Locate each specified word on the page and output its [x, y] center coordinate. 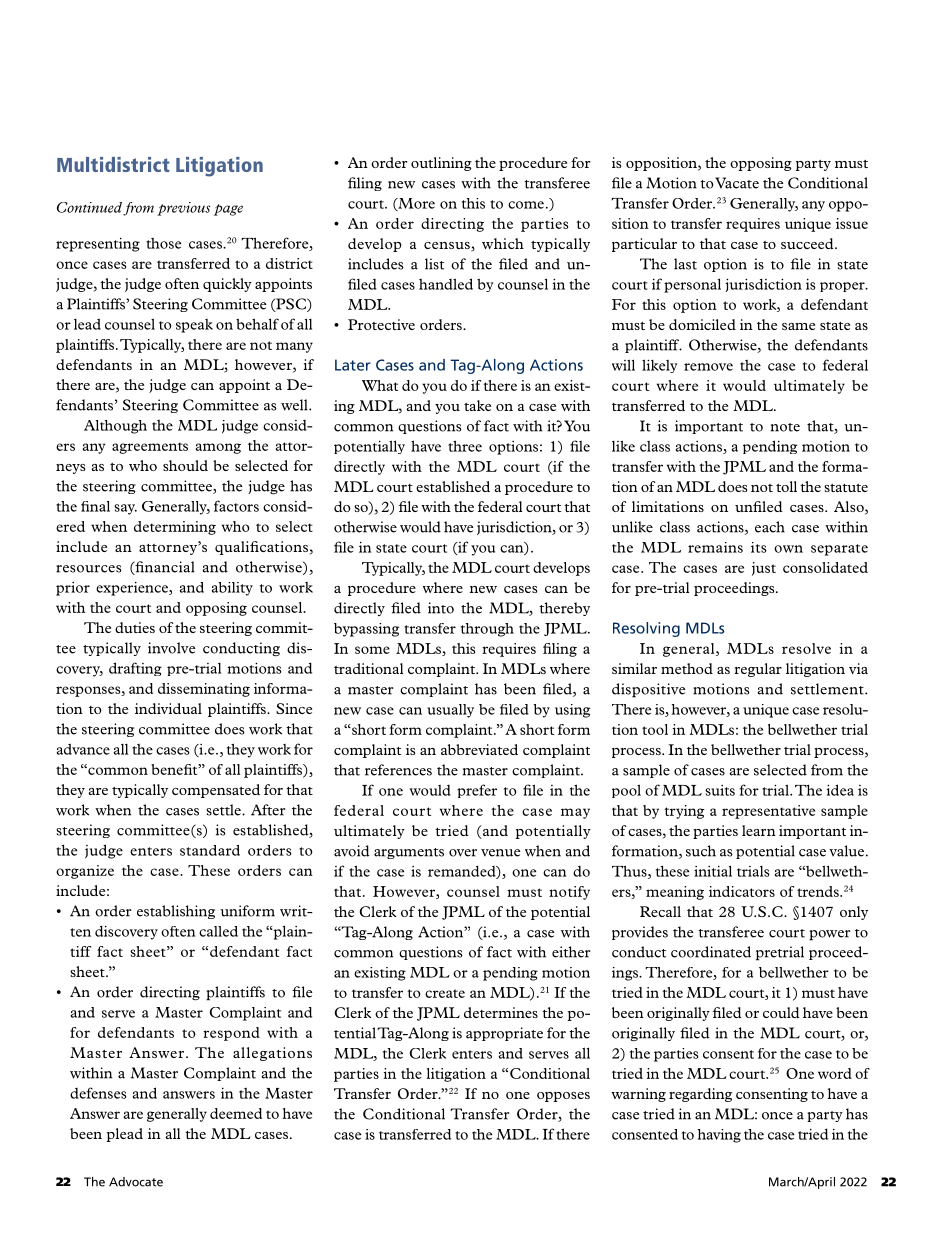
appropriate [504, 1034]
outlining [441, 164]
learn [759, 830]
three [465, 446]
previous [183, 209]
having [719, 1136]
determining [175, 528]
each [770, 527]
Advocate [136, 1182]
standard [210, 850]
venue [501, 853]
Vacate [737, 183]
